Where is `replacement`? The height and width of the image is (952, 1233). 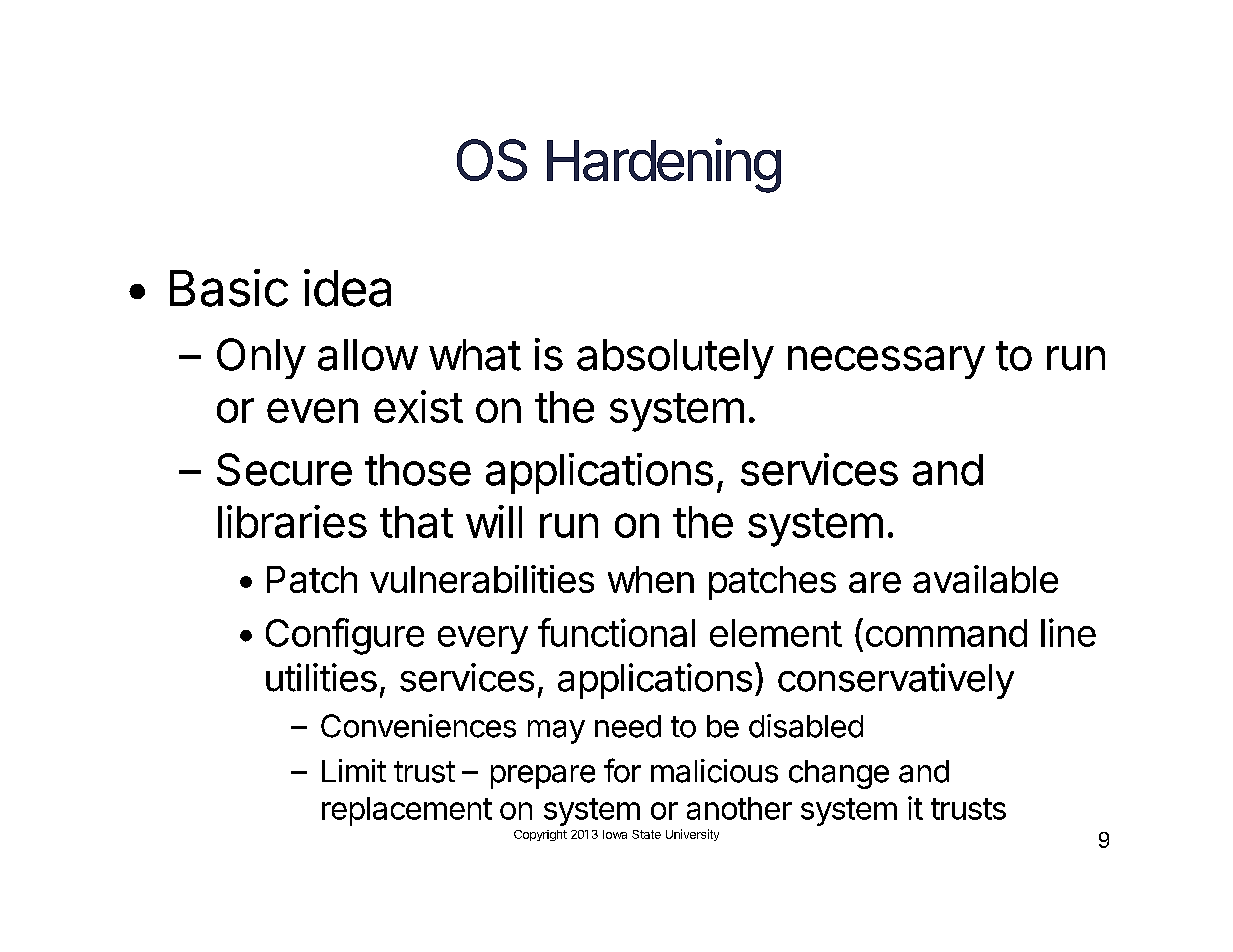
replacement is located at coordinates (407, 811).
